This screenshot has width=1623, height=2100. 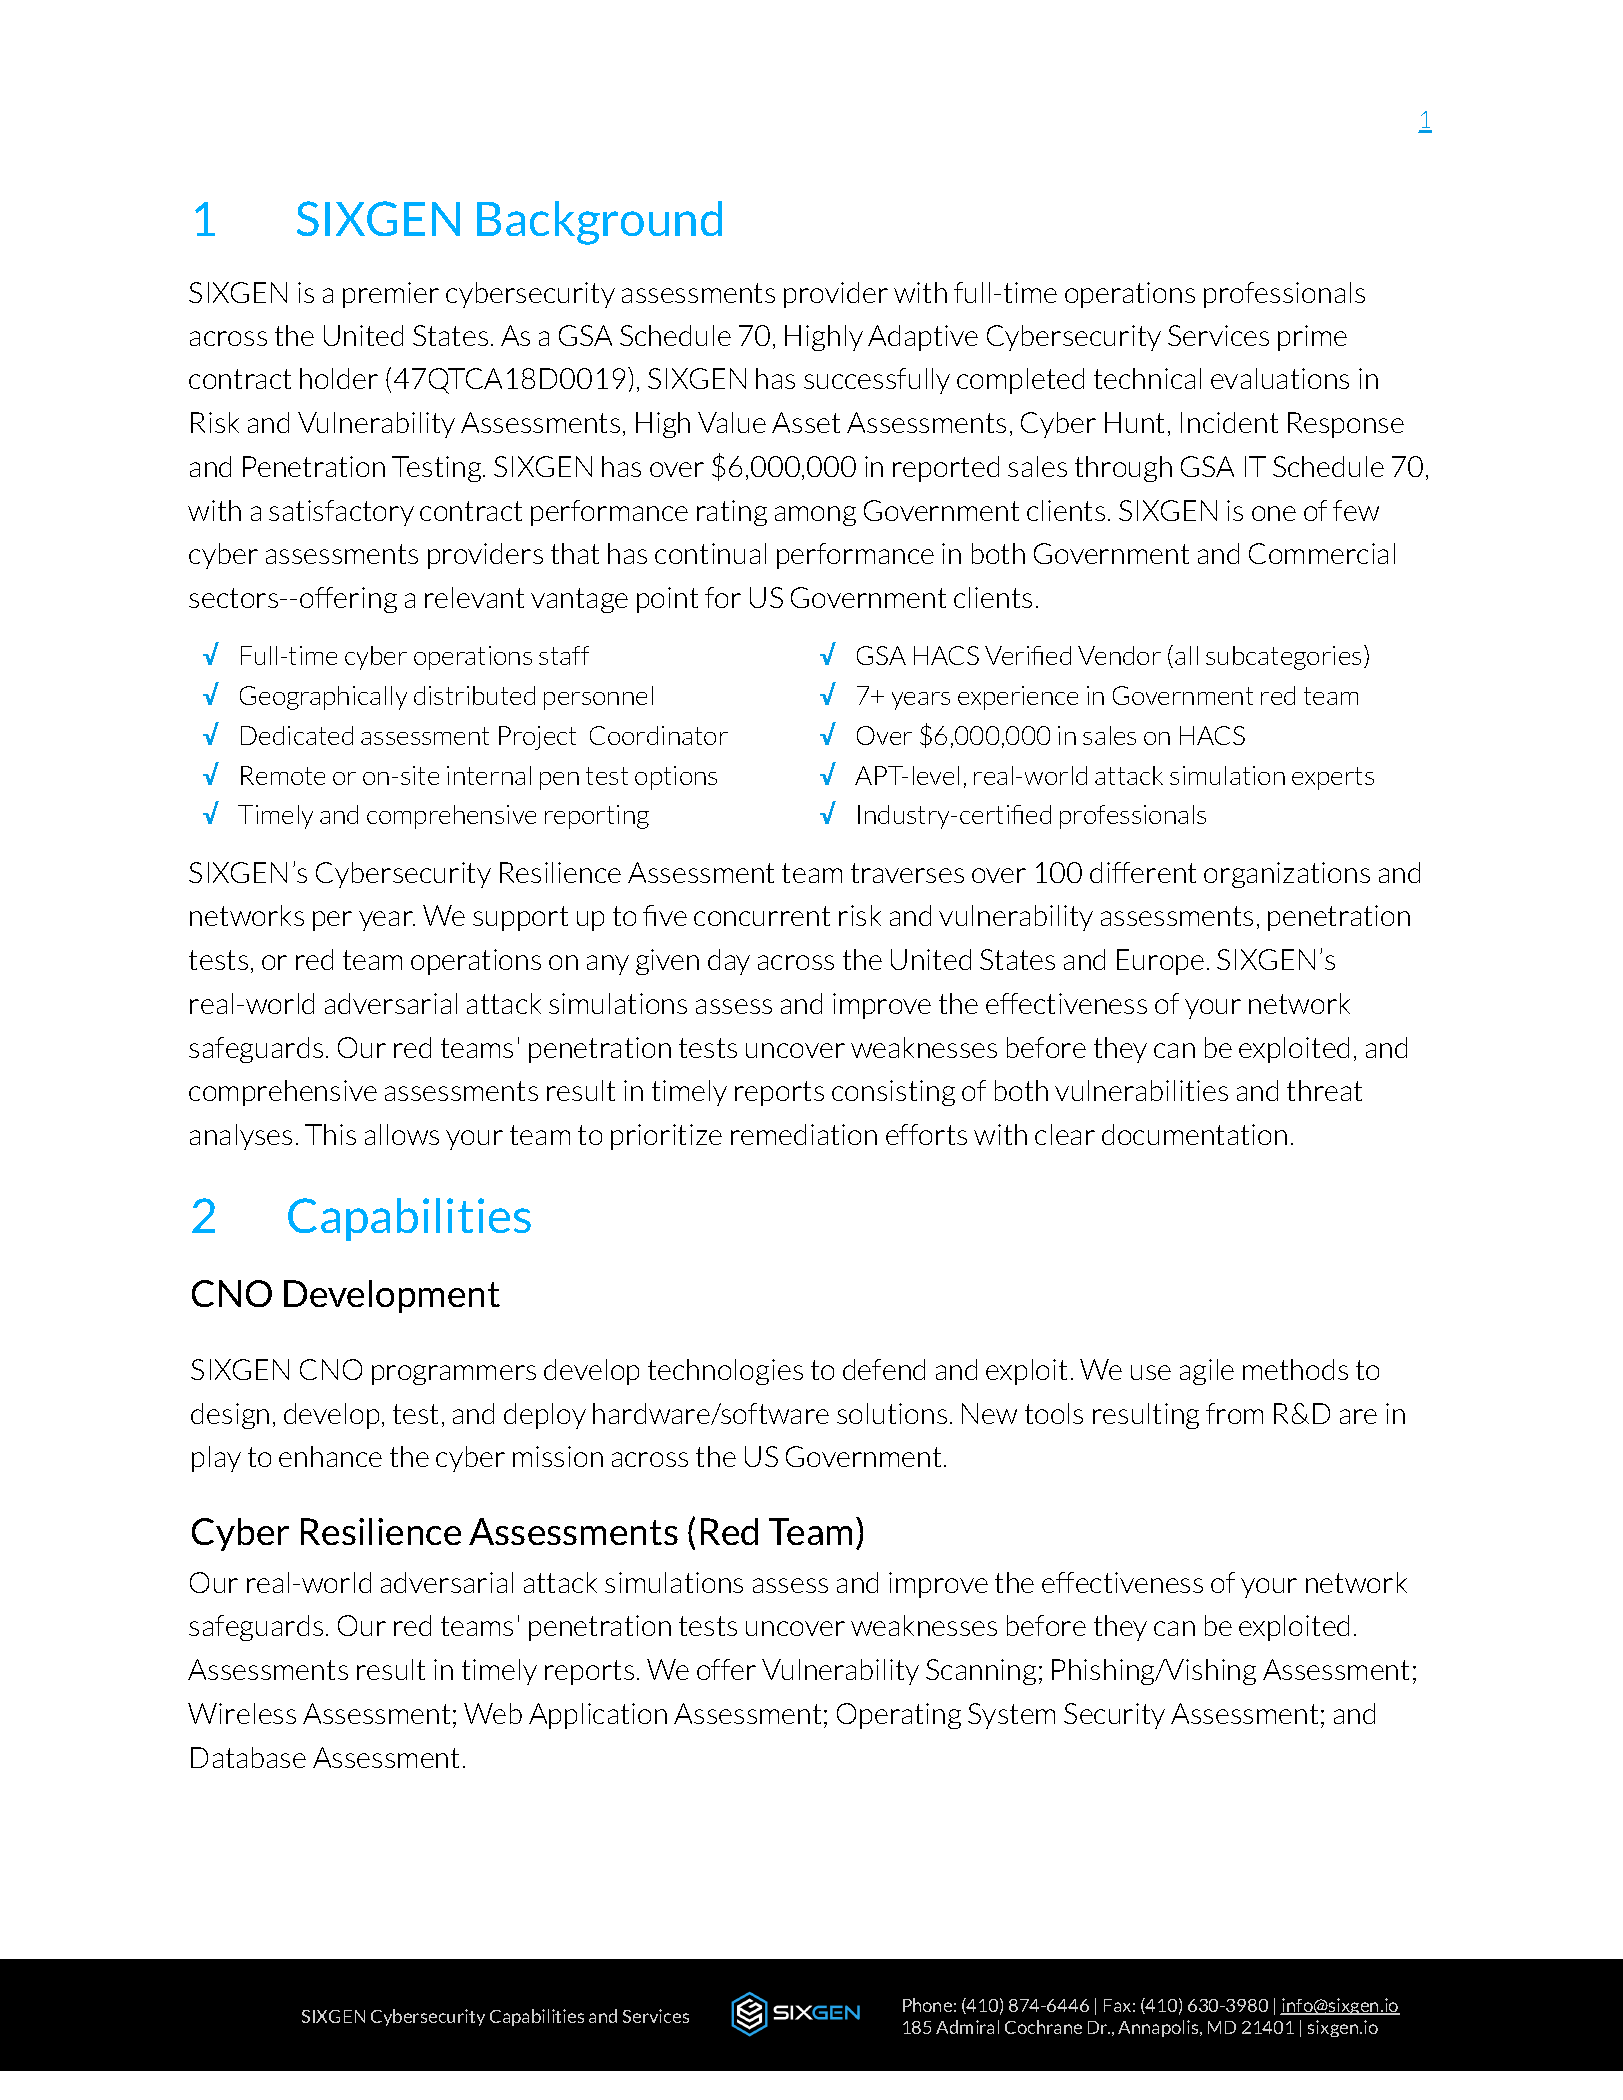 What do you see at coordinates (907, 873) in the screenshot?
I see `traverses` at bounding box center [907, 873].
